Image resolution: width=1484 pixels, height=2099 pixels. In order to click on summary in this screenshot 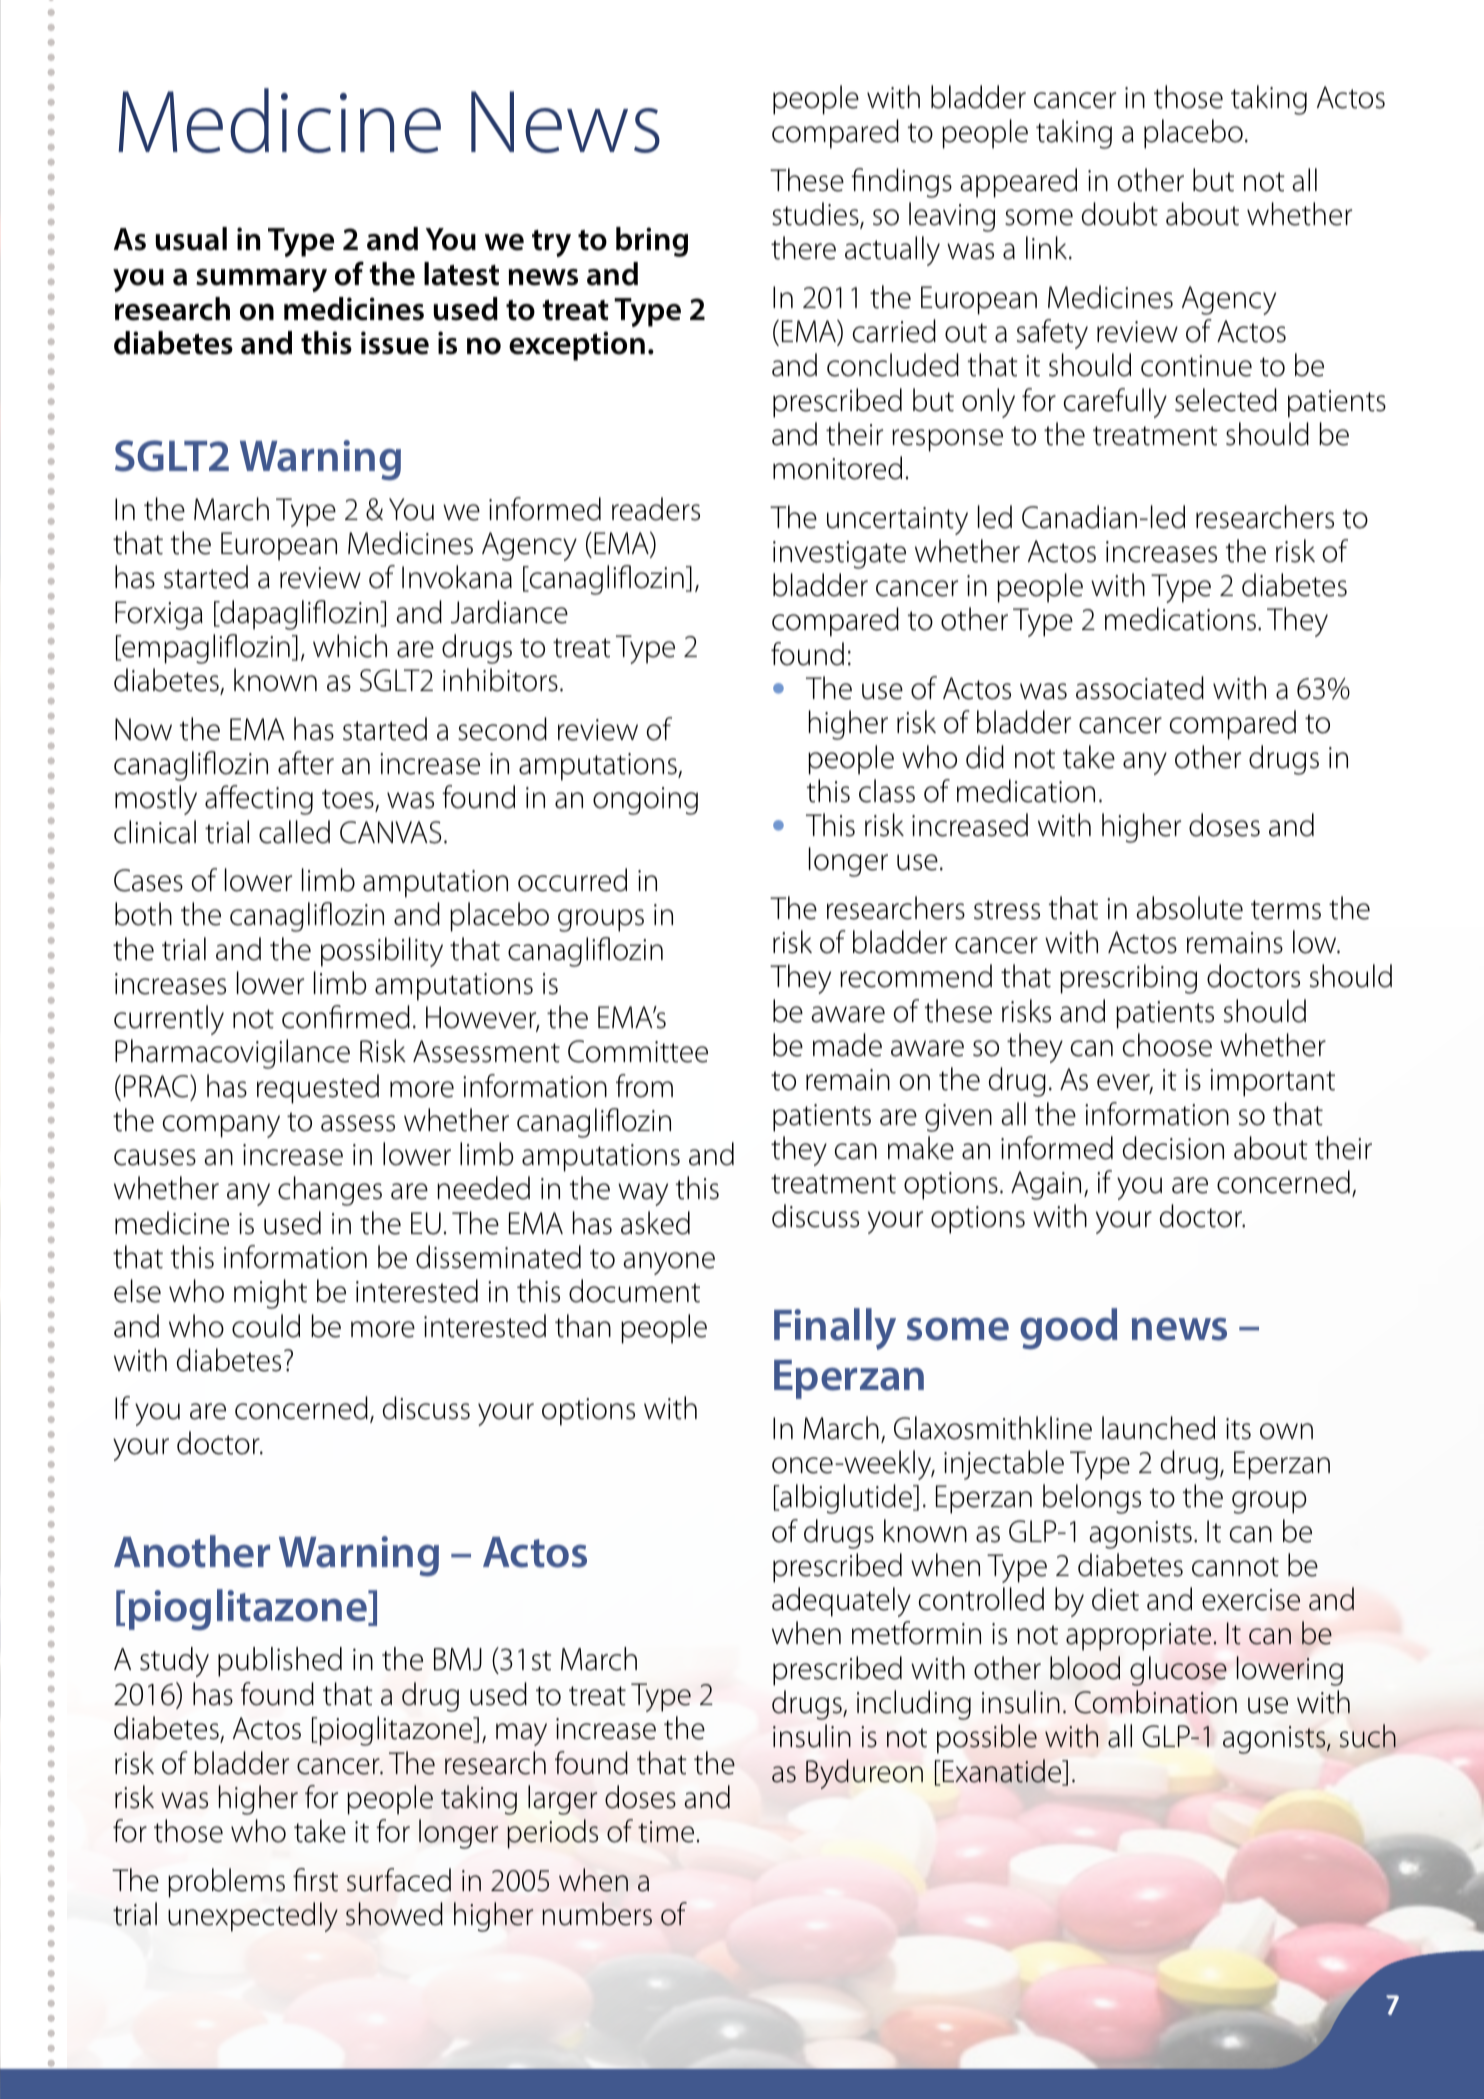, I will do `click(261, 280)`.
